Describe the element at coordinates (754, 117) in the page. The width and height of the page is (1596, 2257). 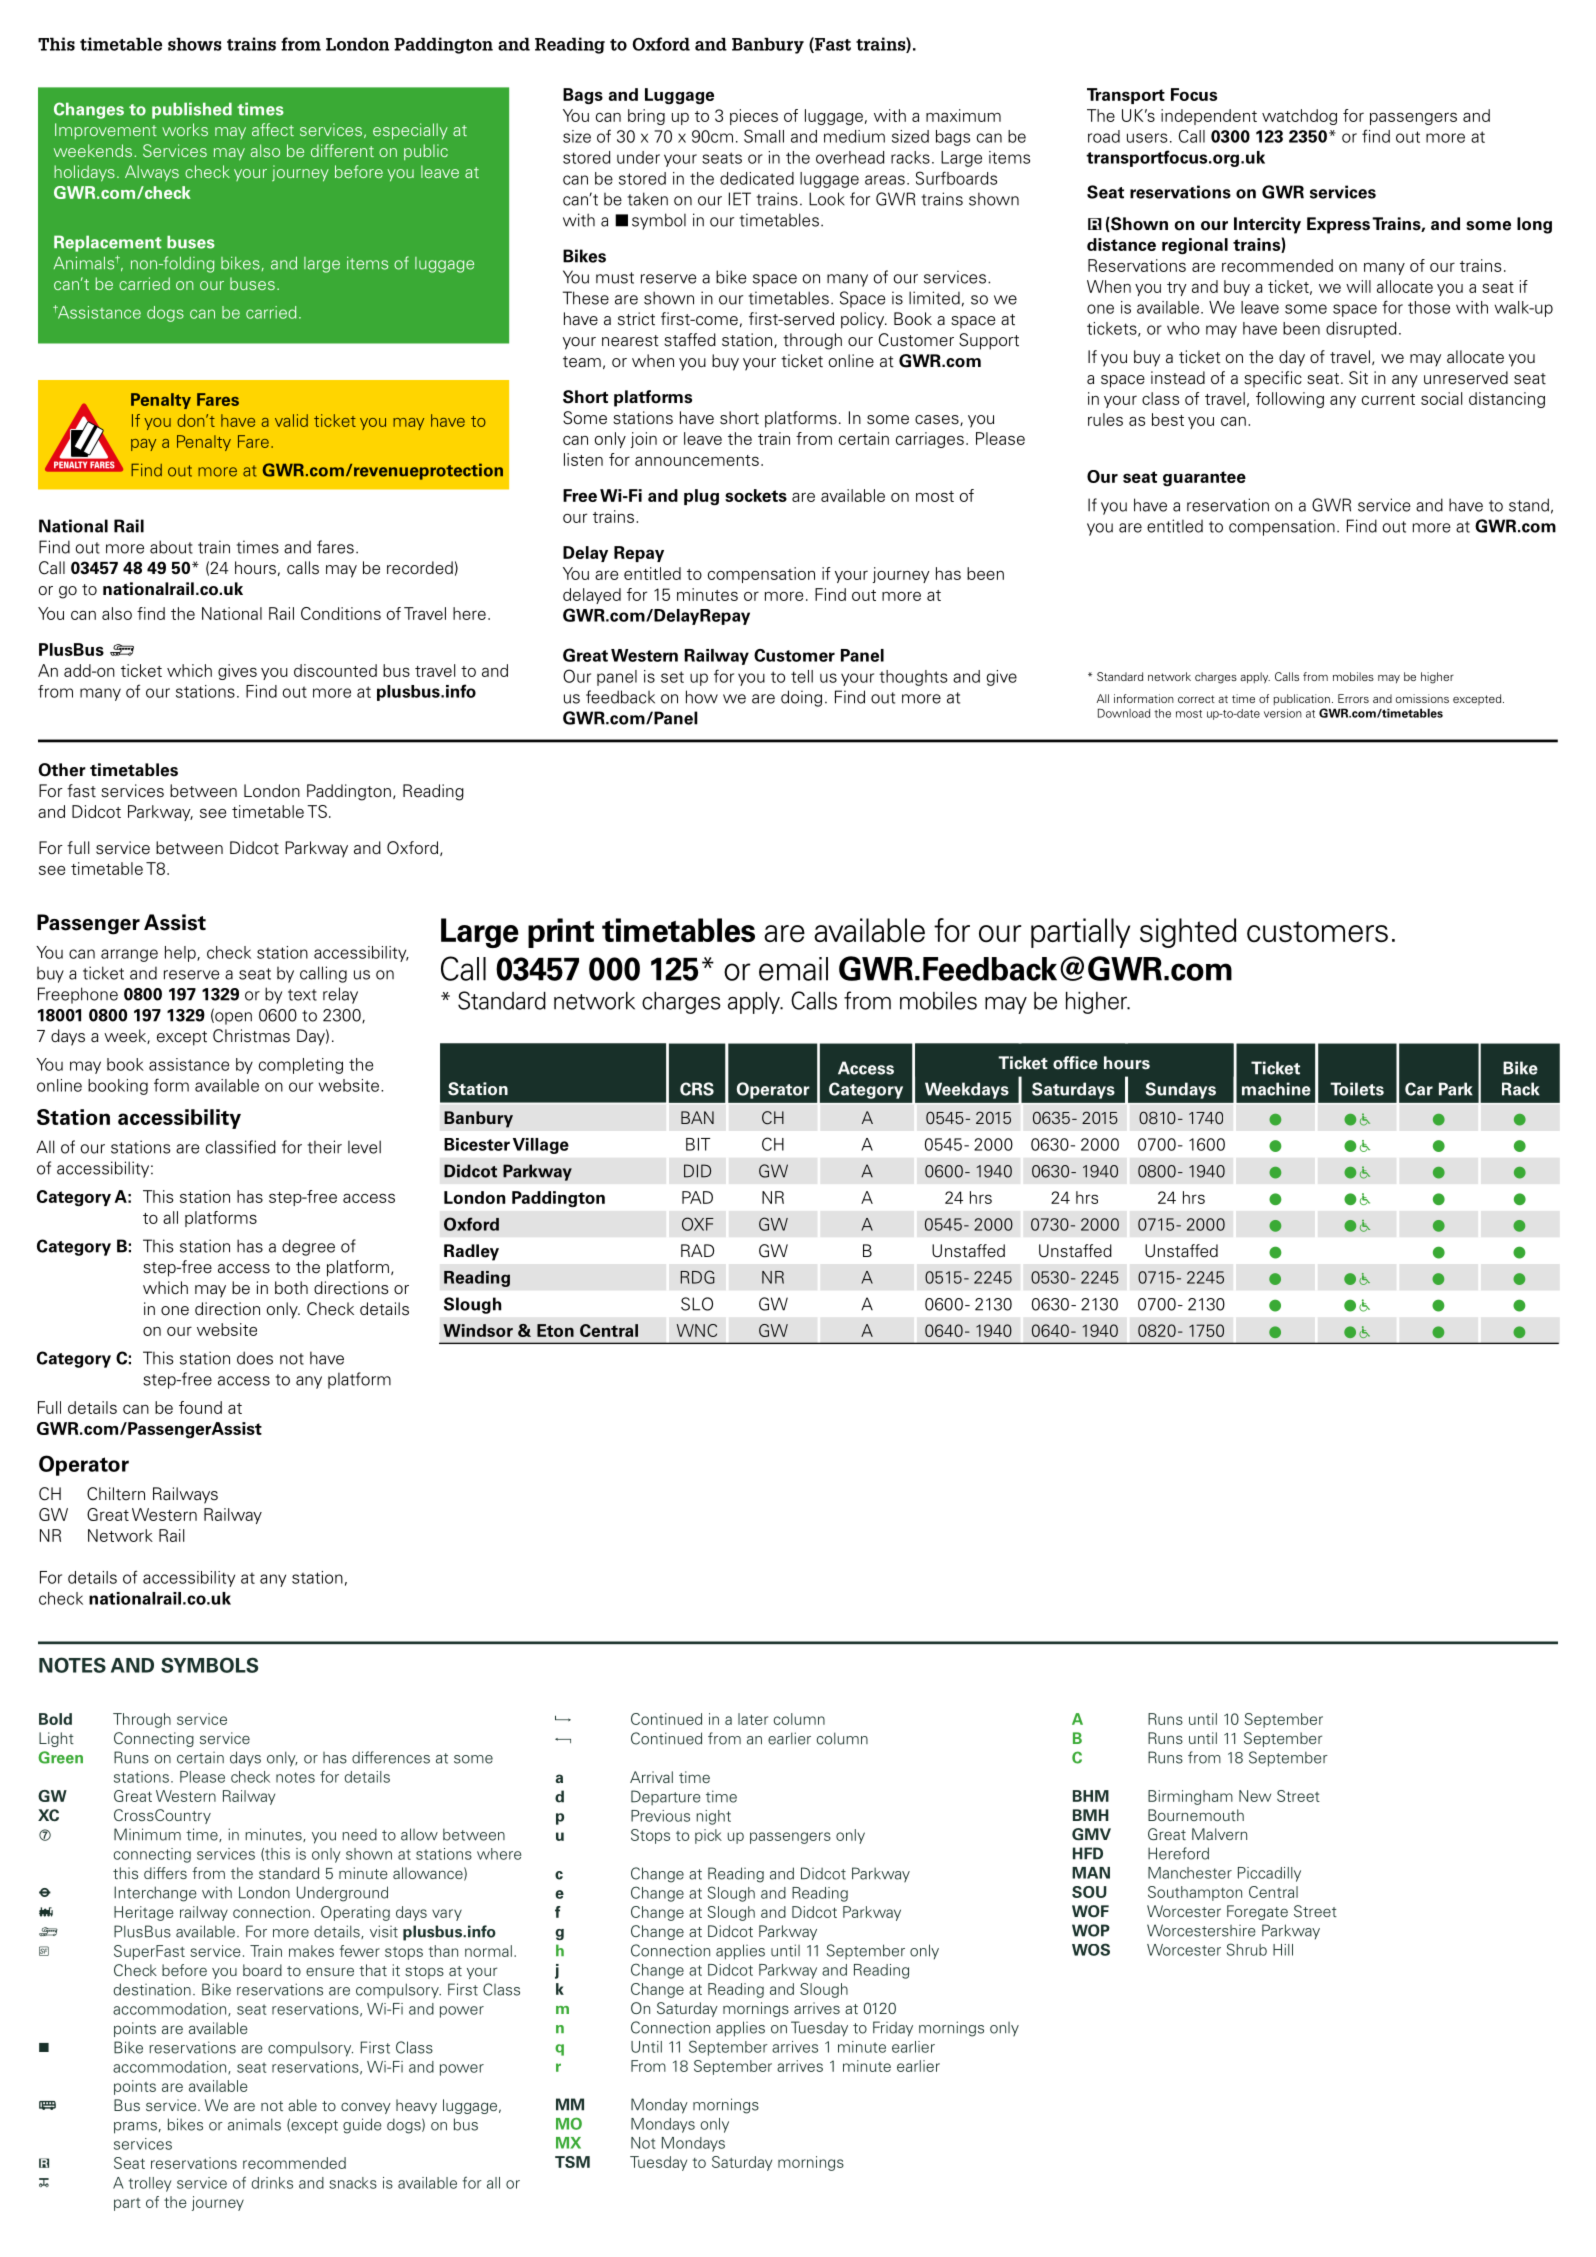
I see `pieces` at that location.
